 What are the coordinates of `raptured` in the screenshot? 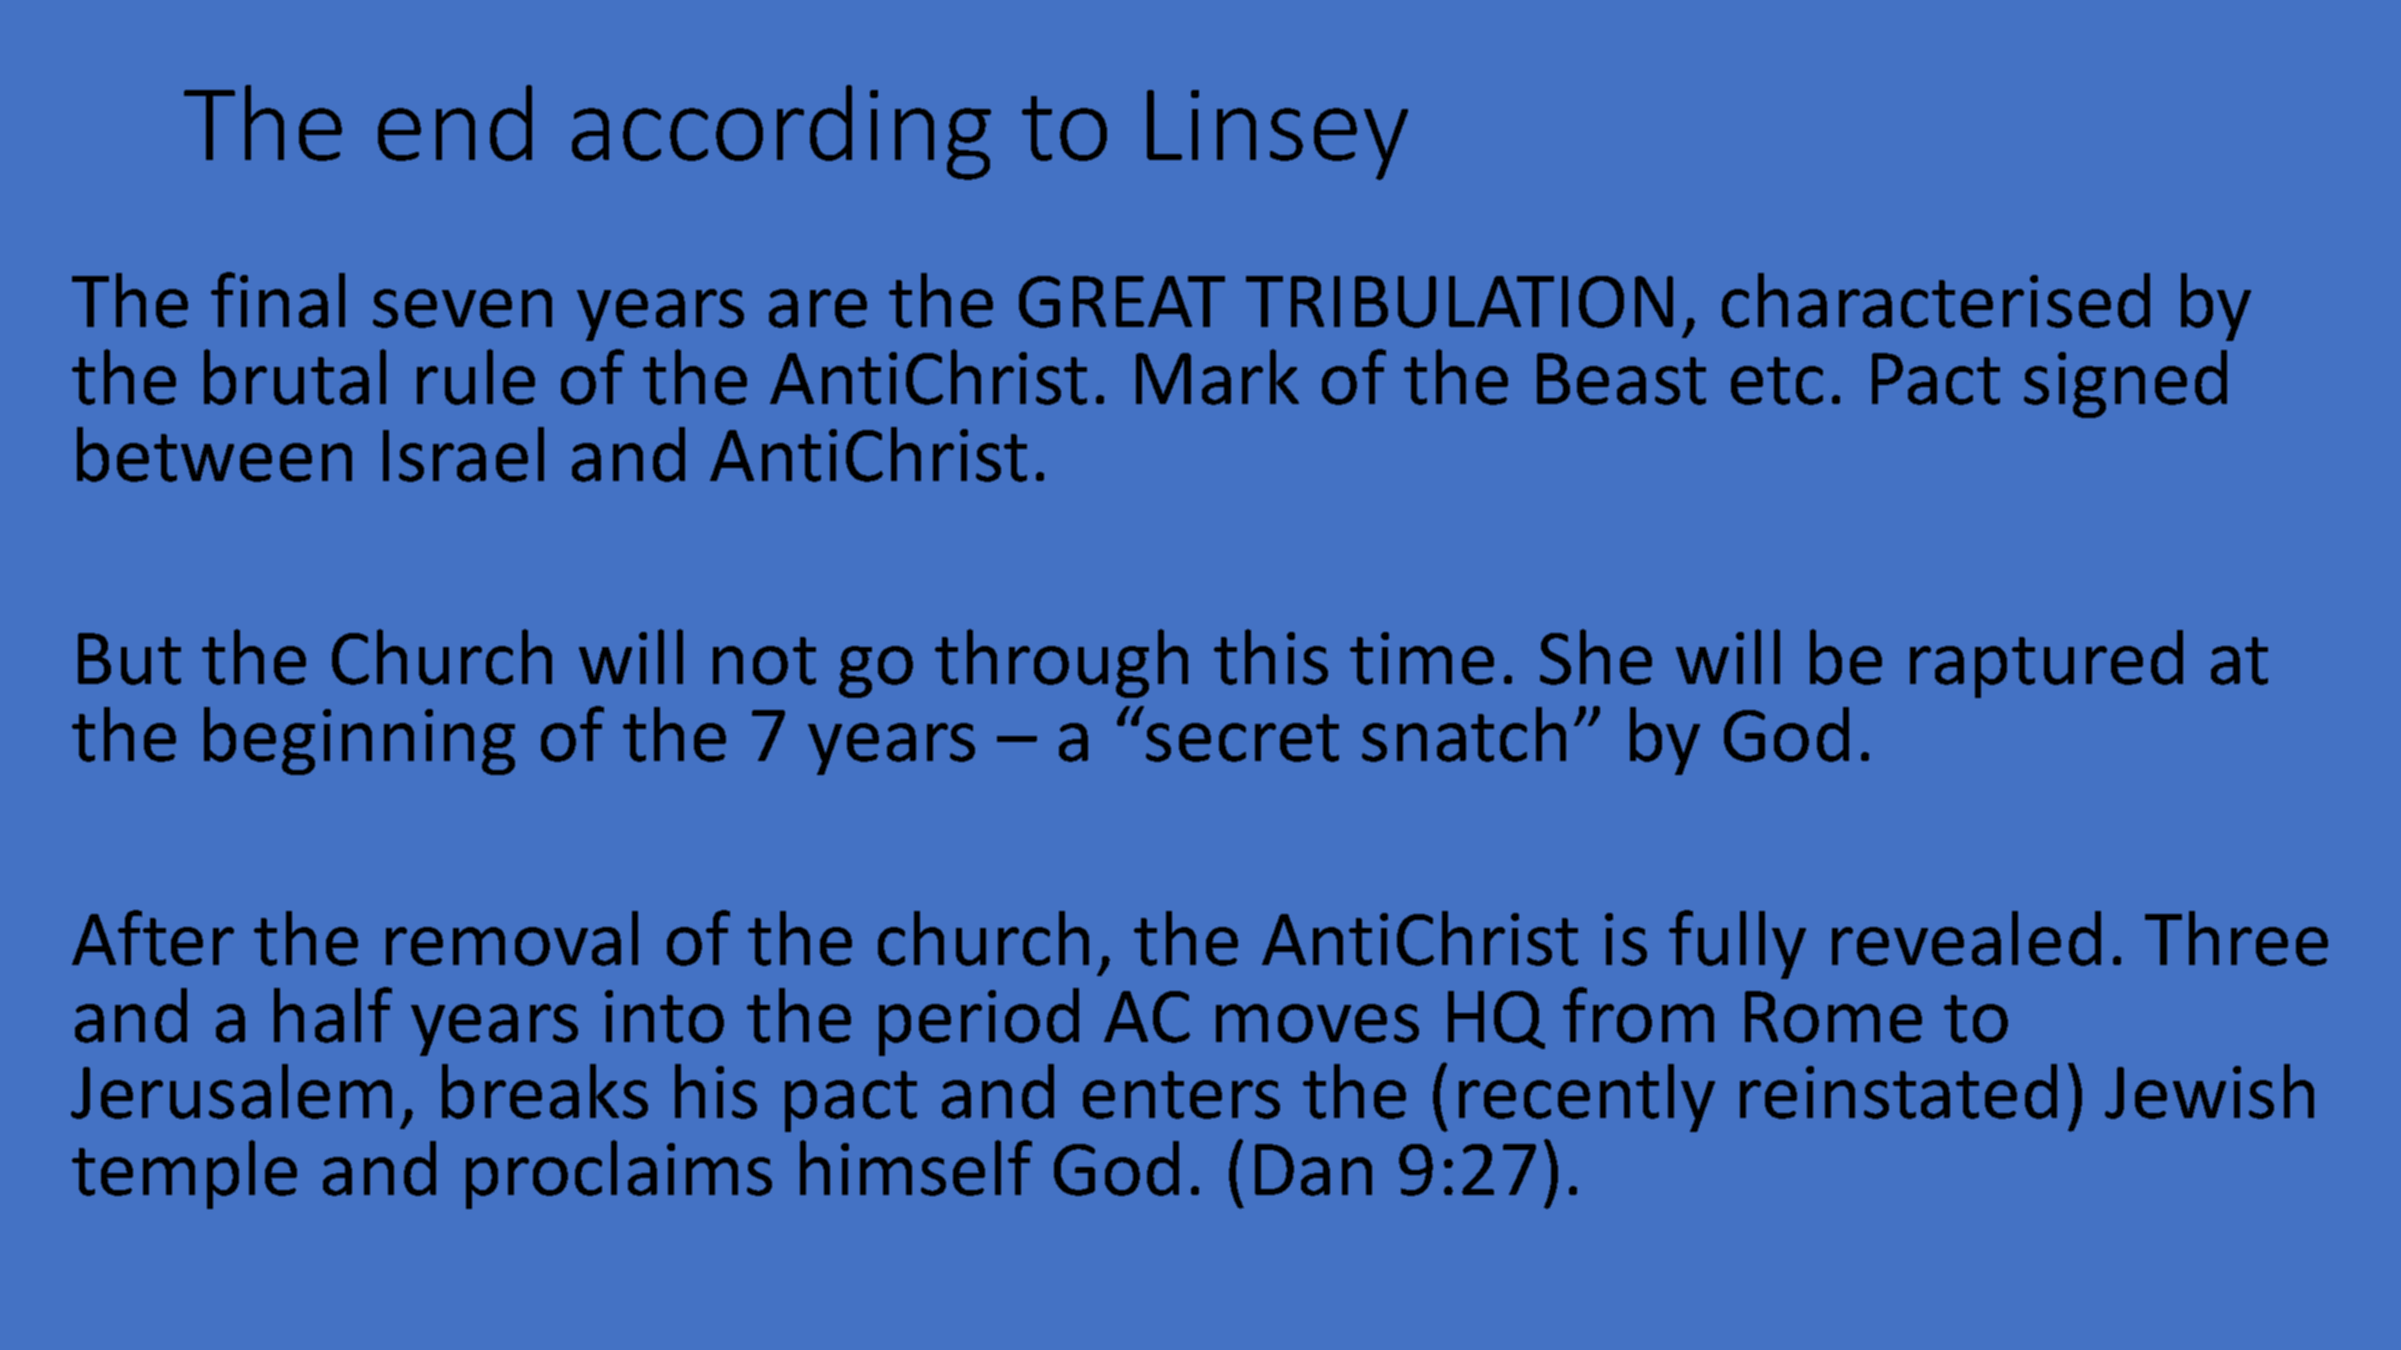 It's located at (2046, 664).
